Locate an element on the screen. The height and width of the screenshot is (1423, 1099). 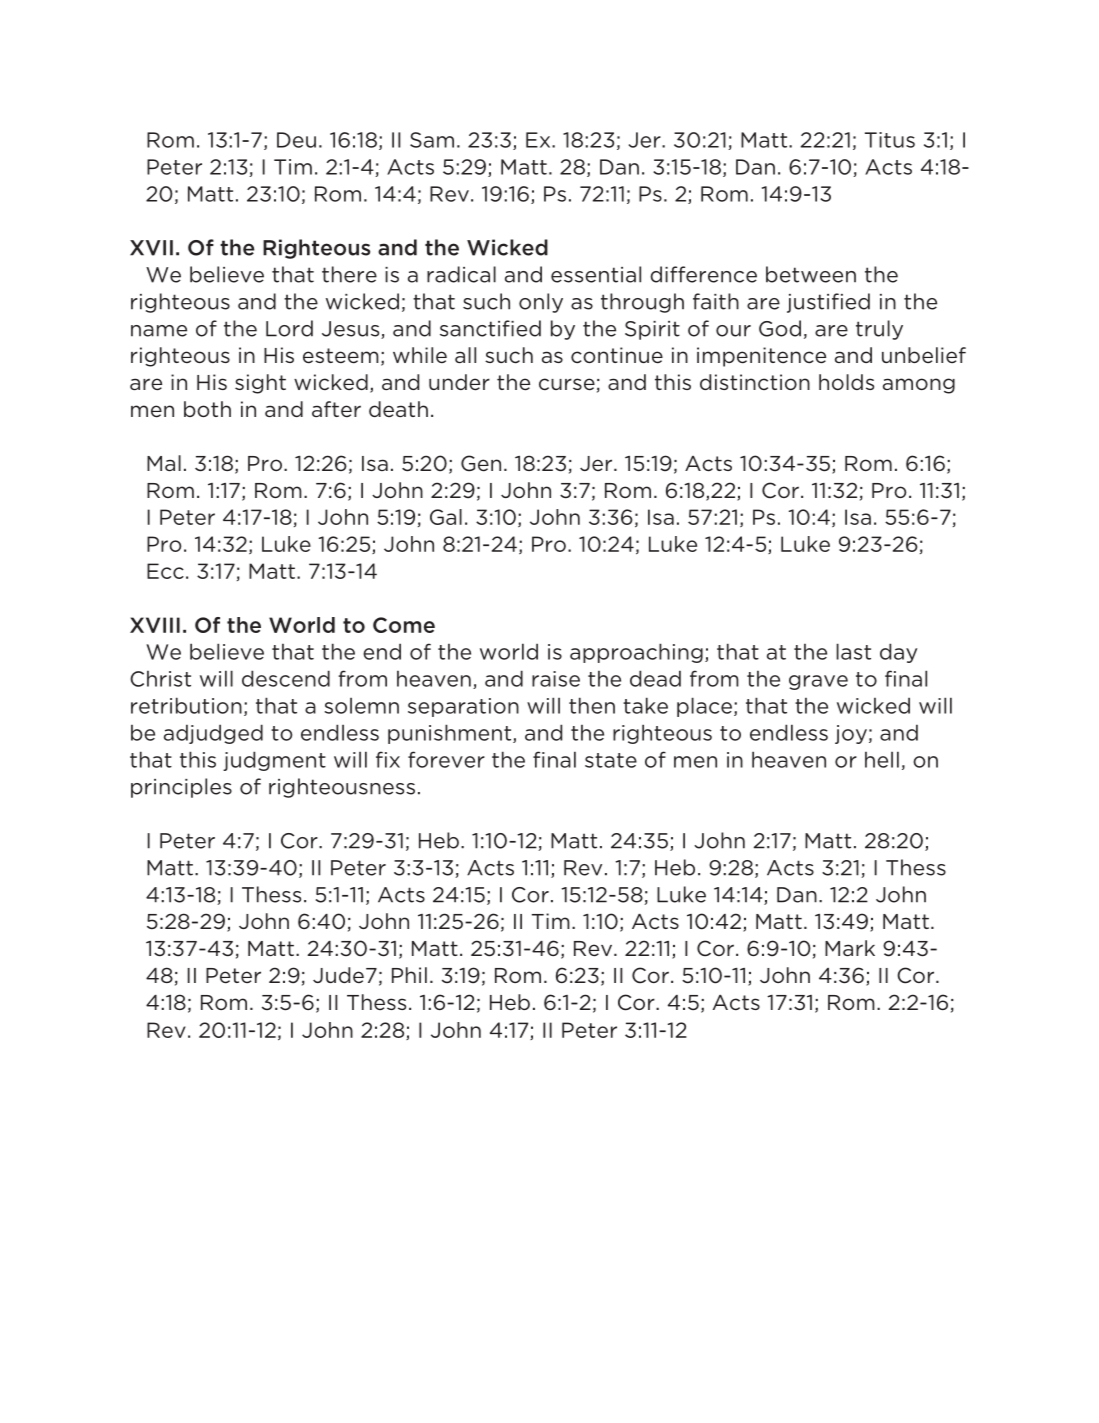
judgment is located at coordinates (274, 761).
